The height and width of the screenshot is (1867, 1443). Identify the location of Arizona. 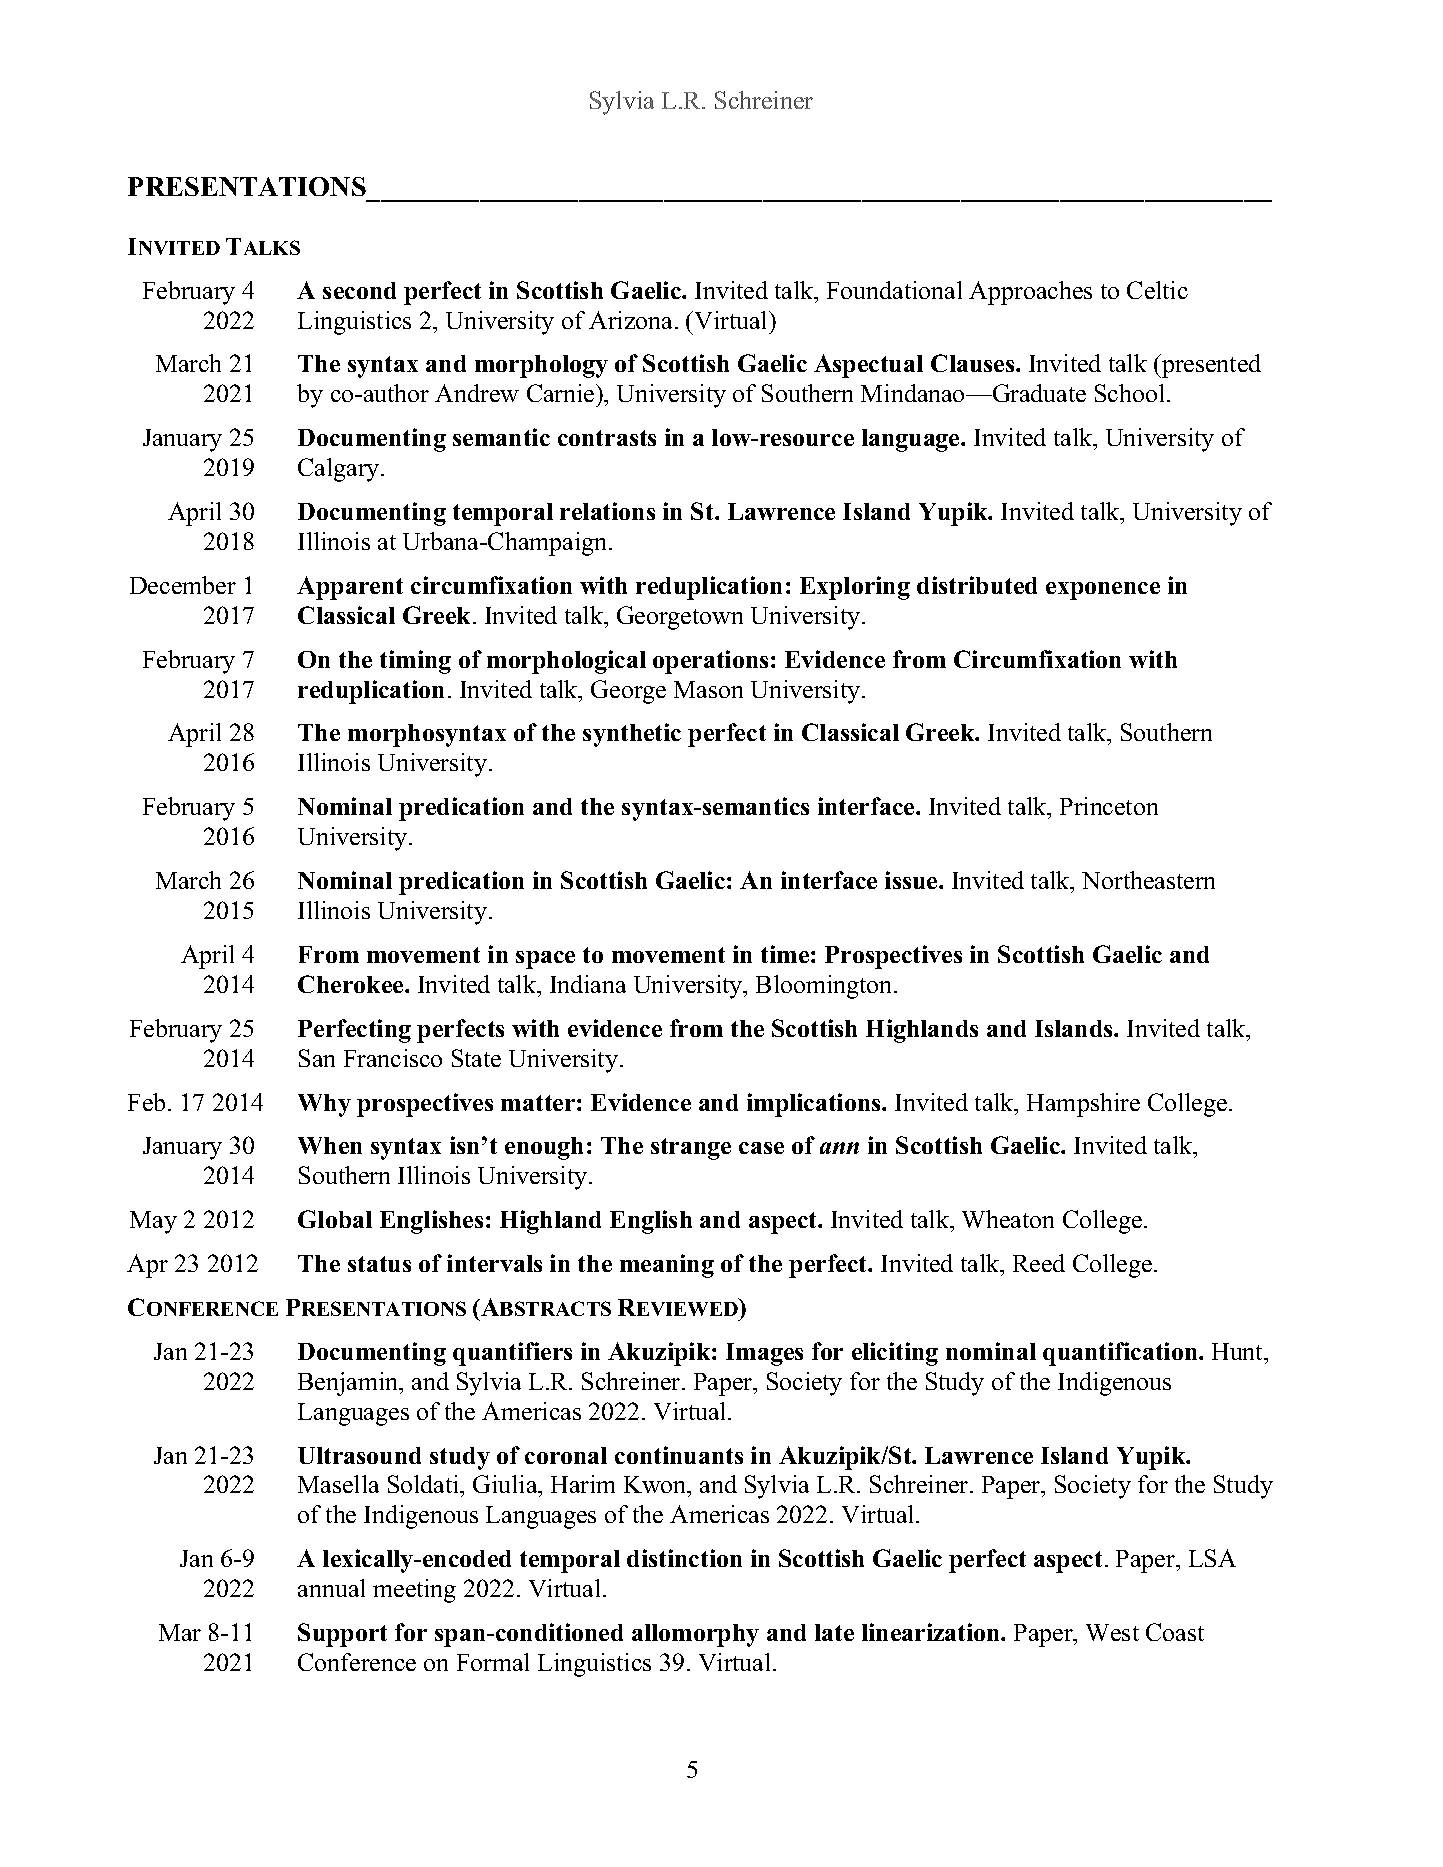
(632, 320).
